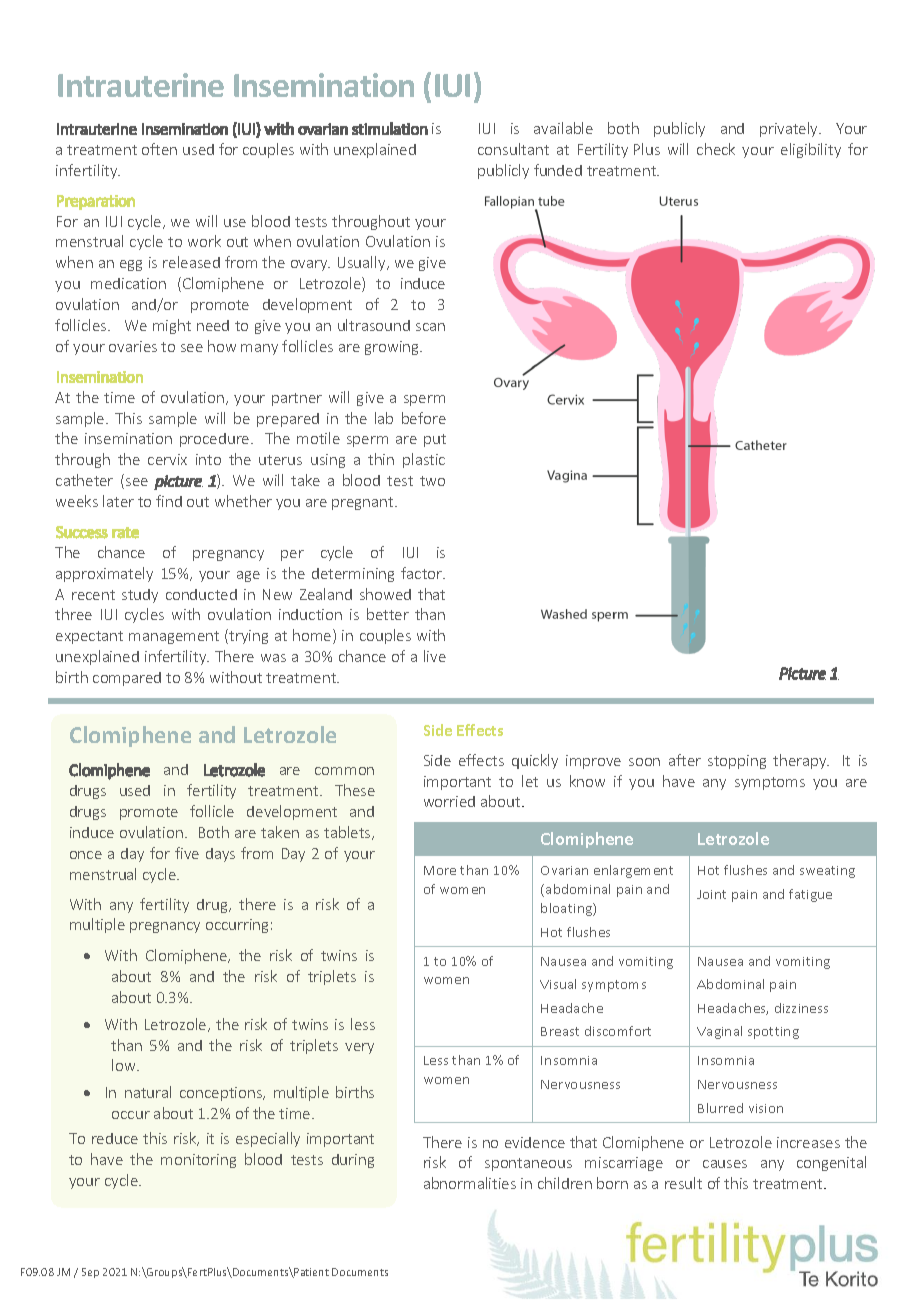 The width and height of the page is (924, 1307). I want to click on Joint, so click(711, 894).
